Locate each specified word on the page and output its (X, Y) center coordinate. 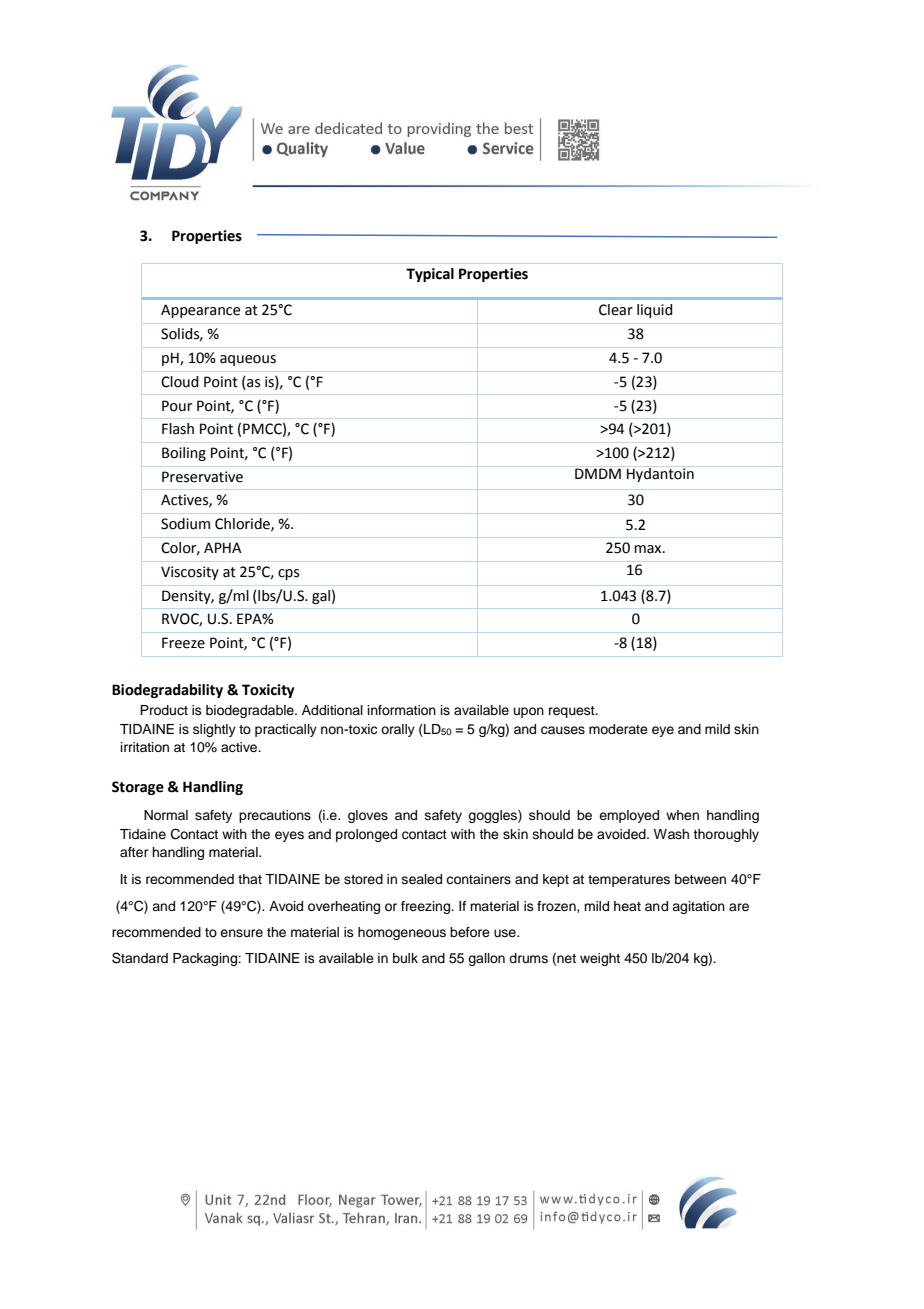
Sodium (185, 524)
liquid (655, 311)
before (470, 932)
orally (398, 730)
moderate (618, 729)
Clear (616, 310)
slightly (214, 730)
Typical (430, 275)
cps (288, 574)
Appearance (200, 311)
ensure (241, 933)
